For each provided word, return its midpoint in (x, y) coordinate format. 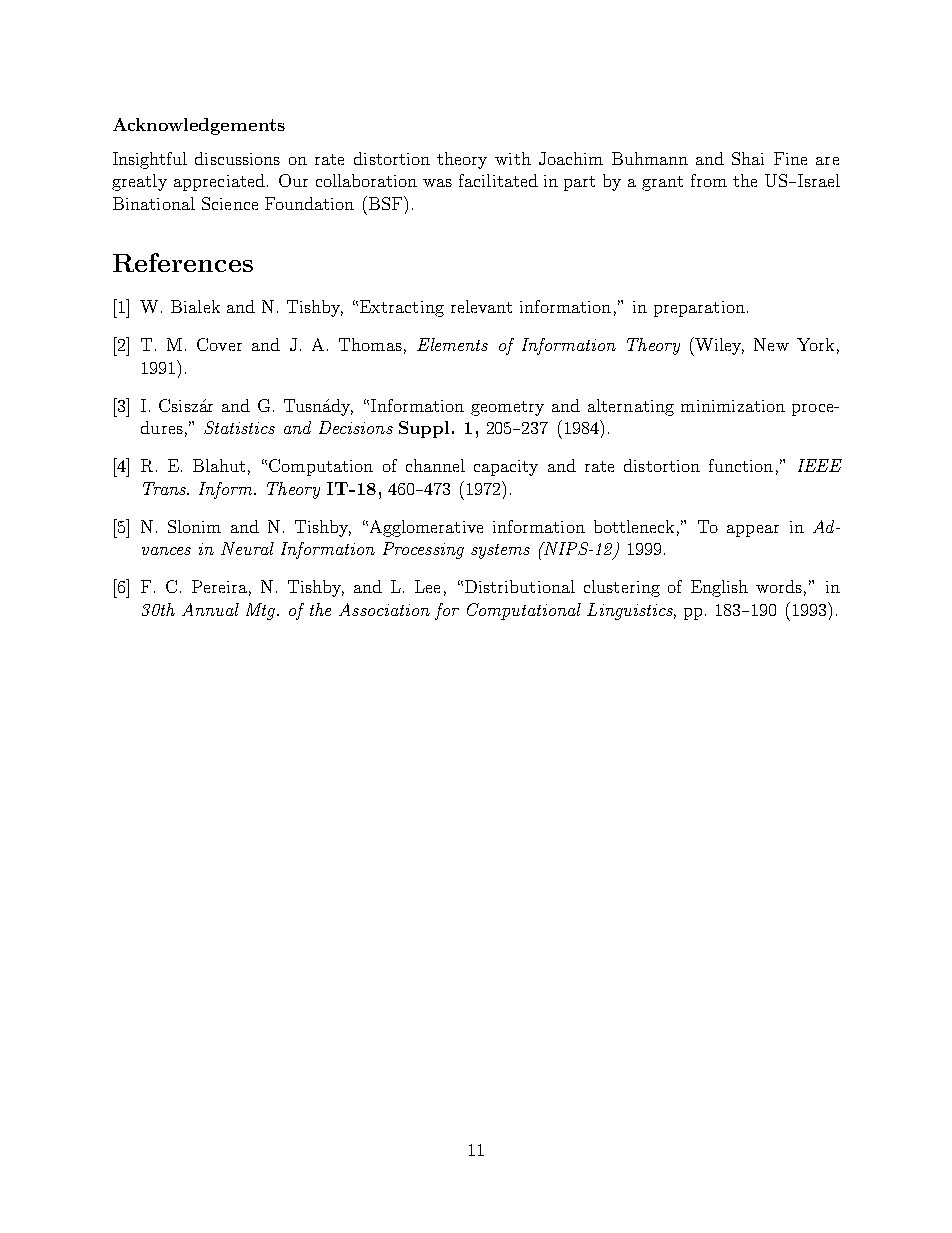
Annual (210, 609)
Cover (219, 344)
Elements (452, 344)
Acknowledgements (199, 126)
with (513, 158)
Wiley (718, 346)
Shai (748, 158)
